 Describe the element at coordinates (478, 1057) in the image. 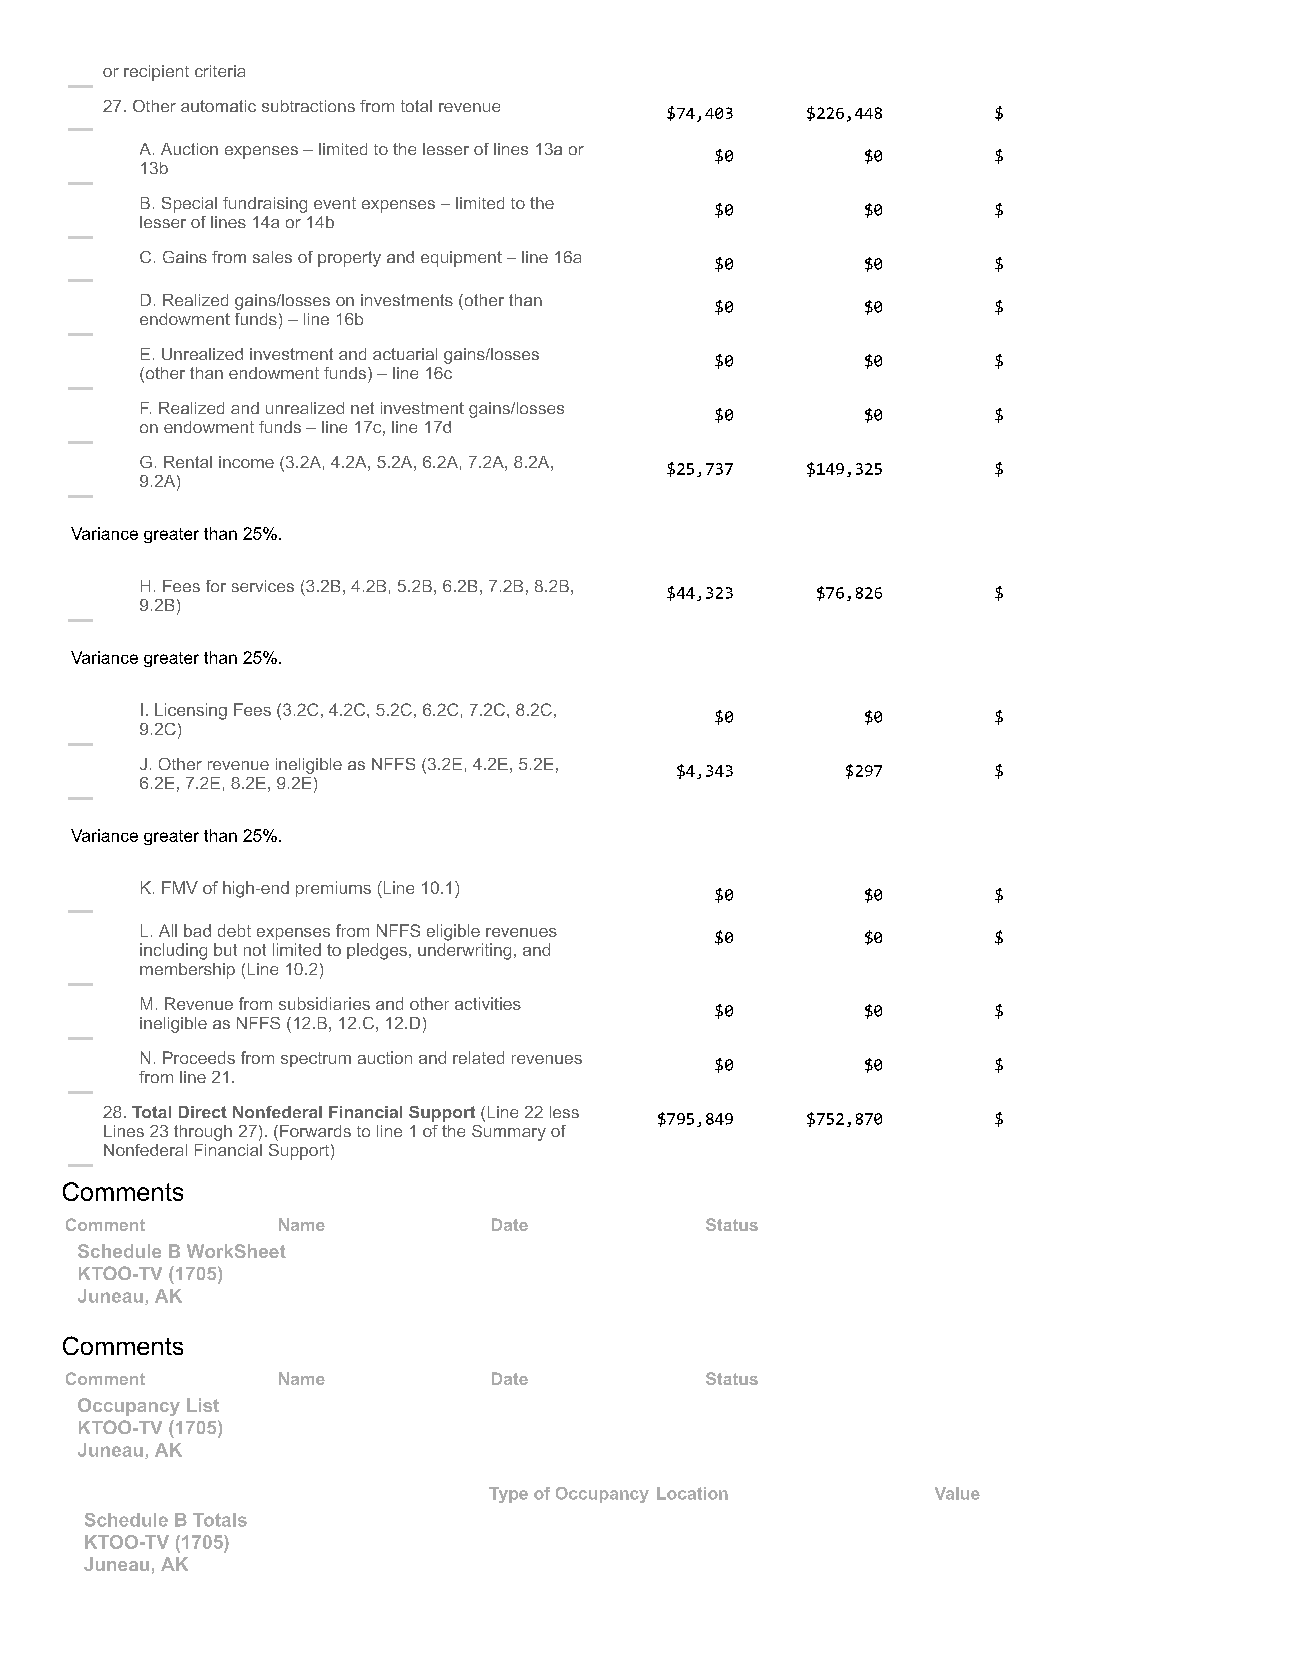

I see `related` at that location.
